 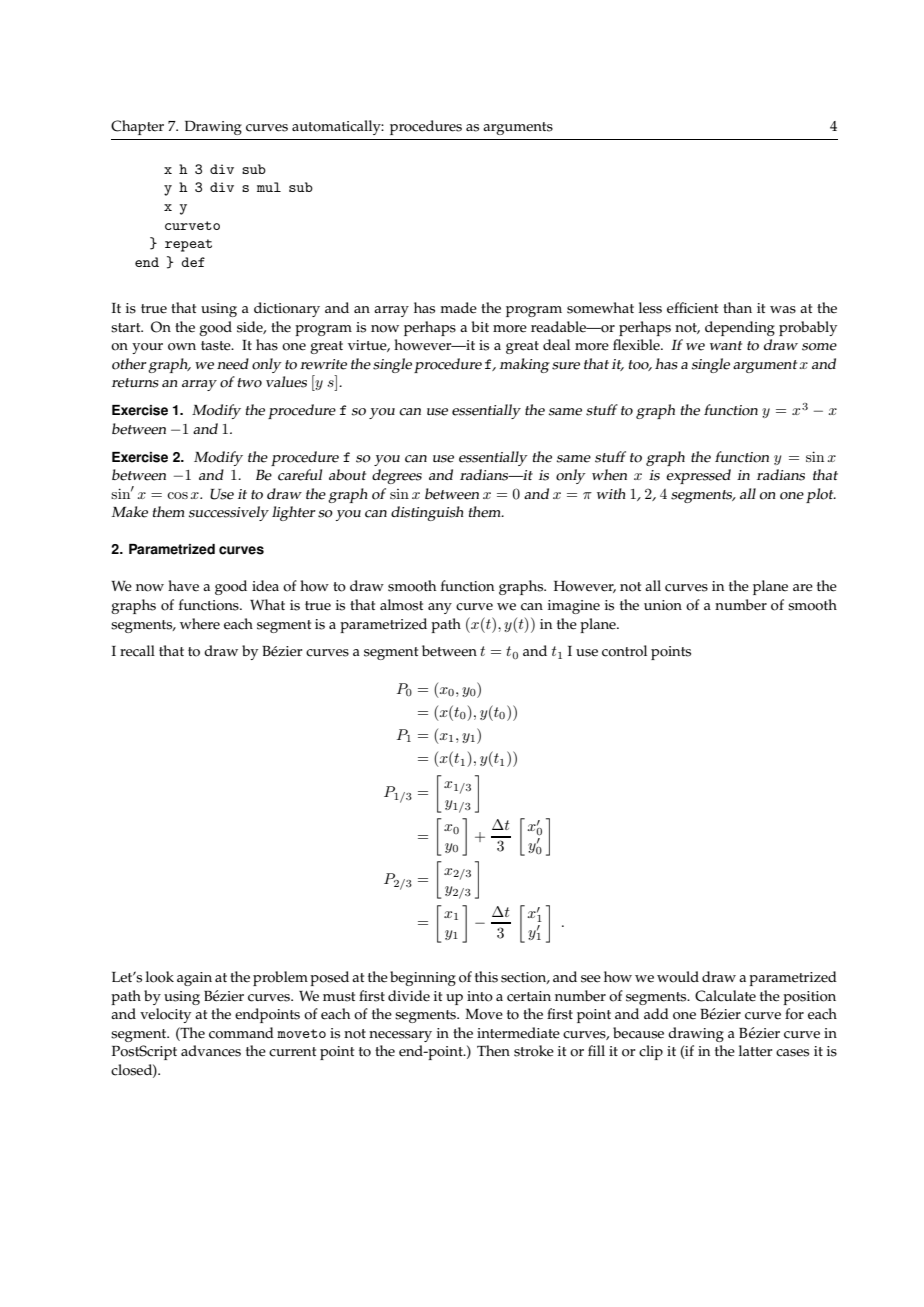 What do you see at coordinates (269, 187) in the document?
I see `mul` at bounding box center [269, 187].
